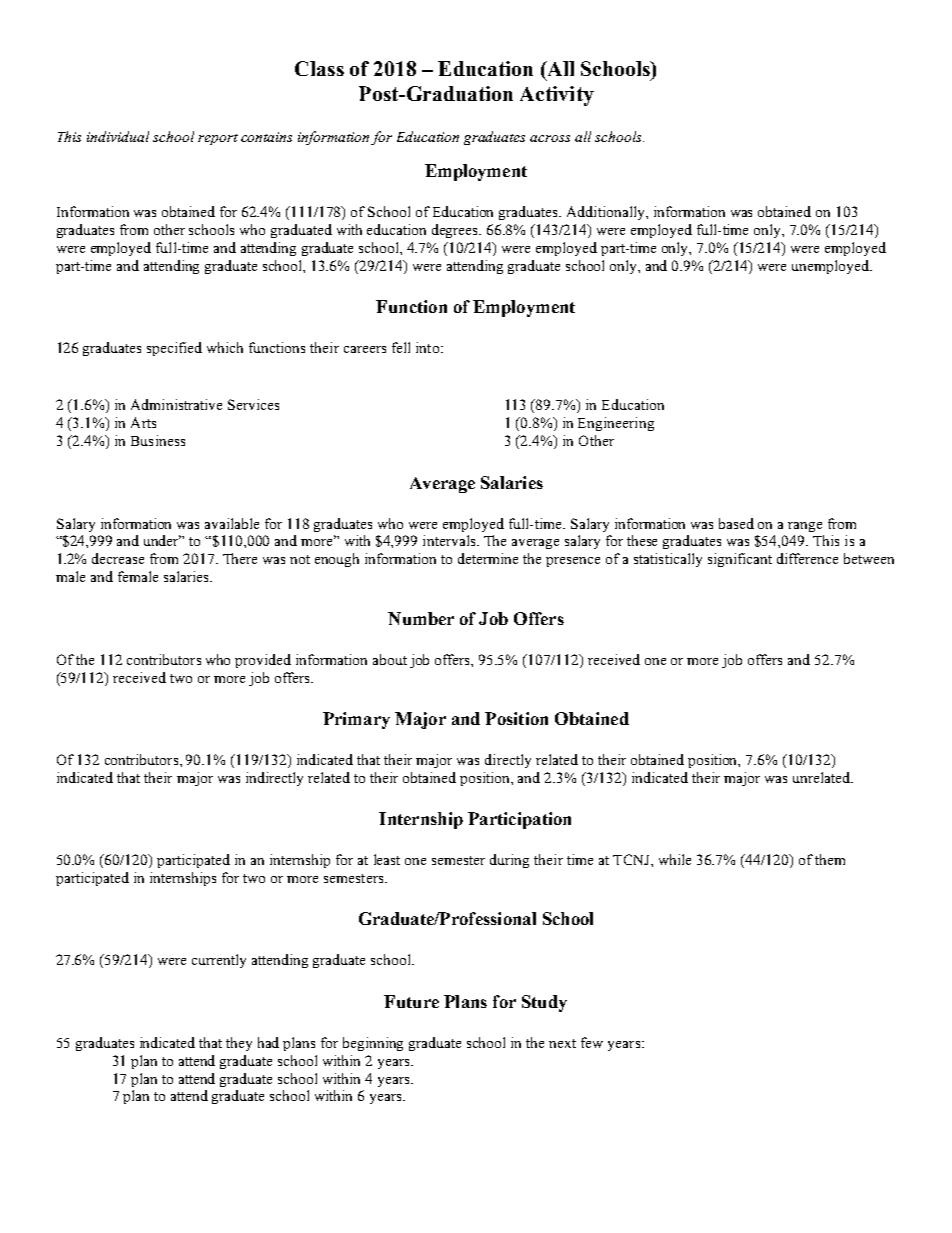 Image resolution: width=952 pixels, height=1233 pixels. Describe the element at coordinates (456, 231) in the image. I see `degrees` at that location.
